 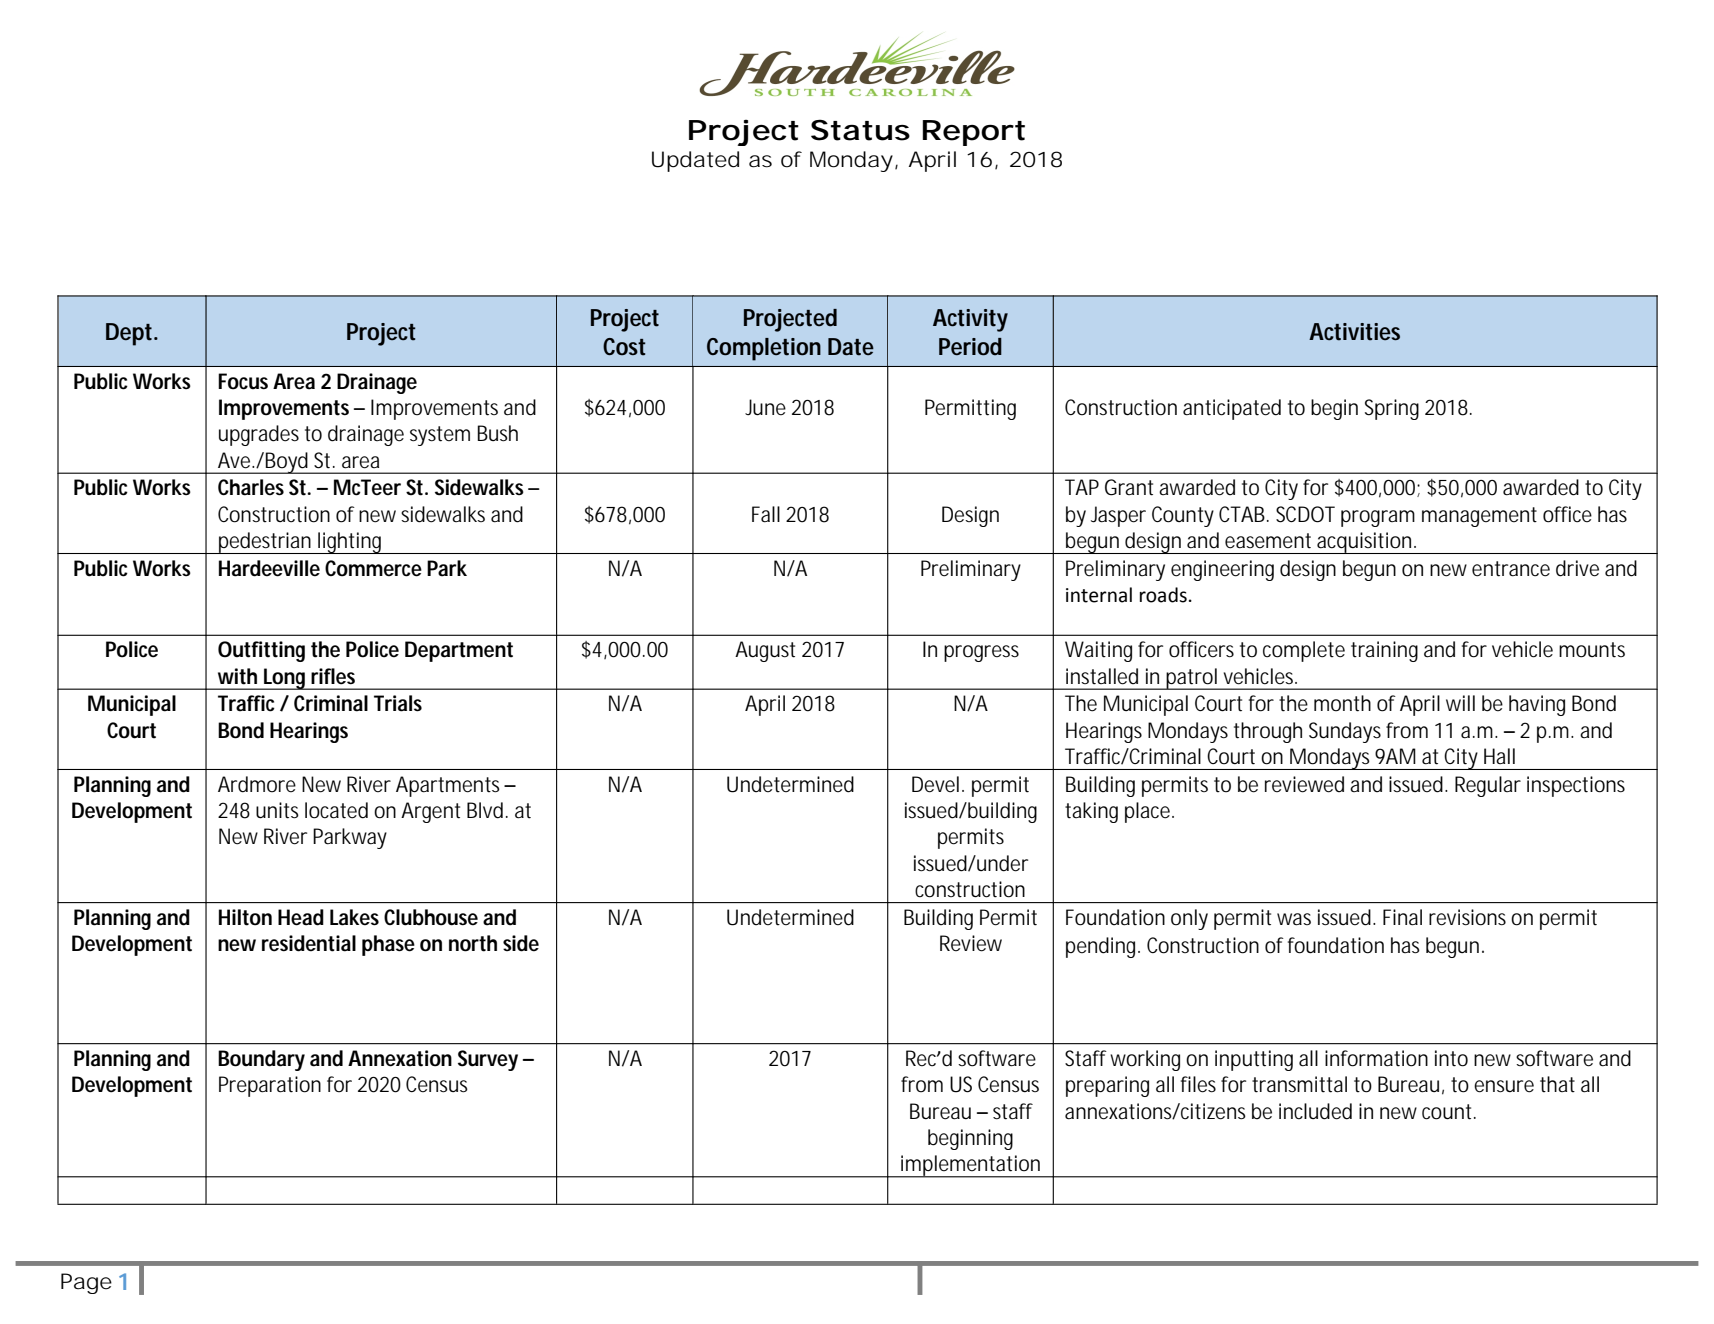 What do you see at coordinates (971, 1166) in the screenshot?
I see `implementation` at bounding box center [971, 1166].
